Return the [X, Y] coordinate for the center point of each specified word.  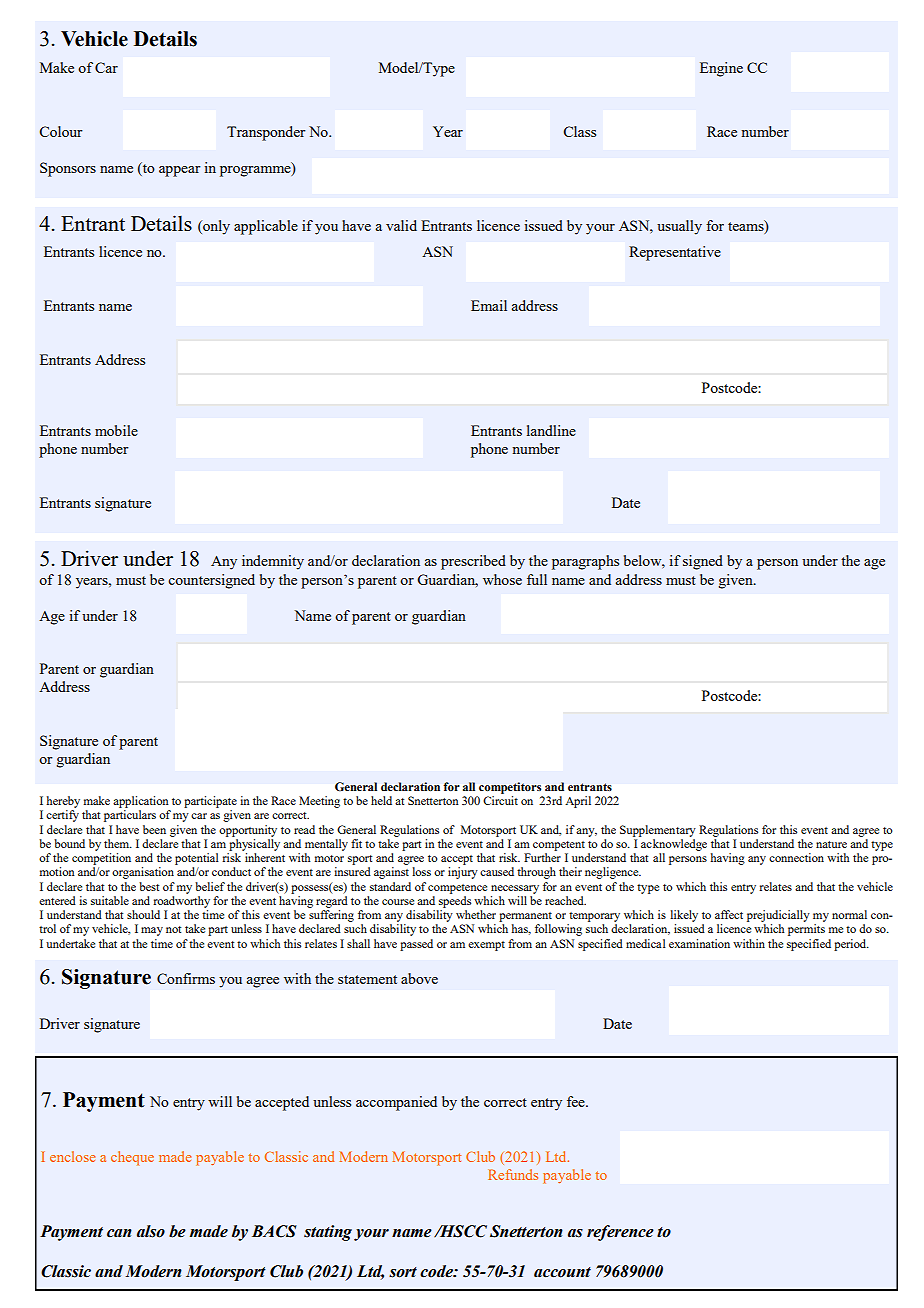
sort [403, 1272]
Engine [721, 69]
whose [502, 579]
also [151, 1231]
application [141, 802]
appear [180, 171]
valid [401, 225]
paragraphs [585, 562]
